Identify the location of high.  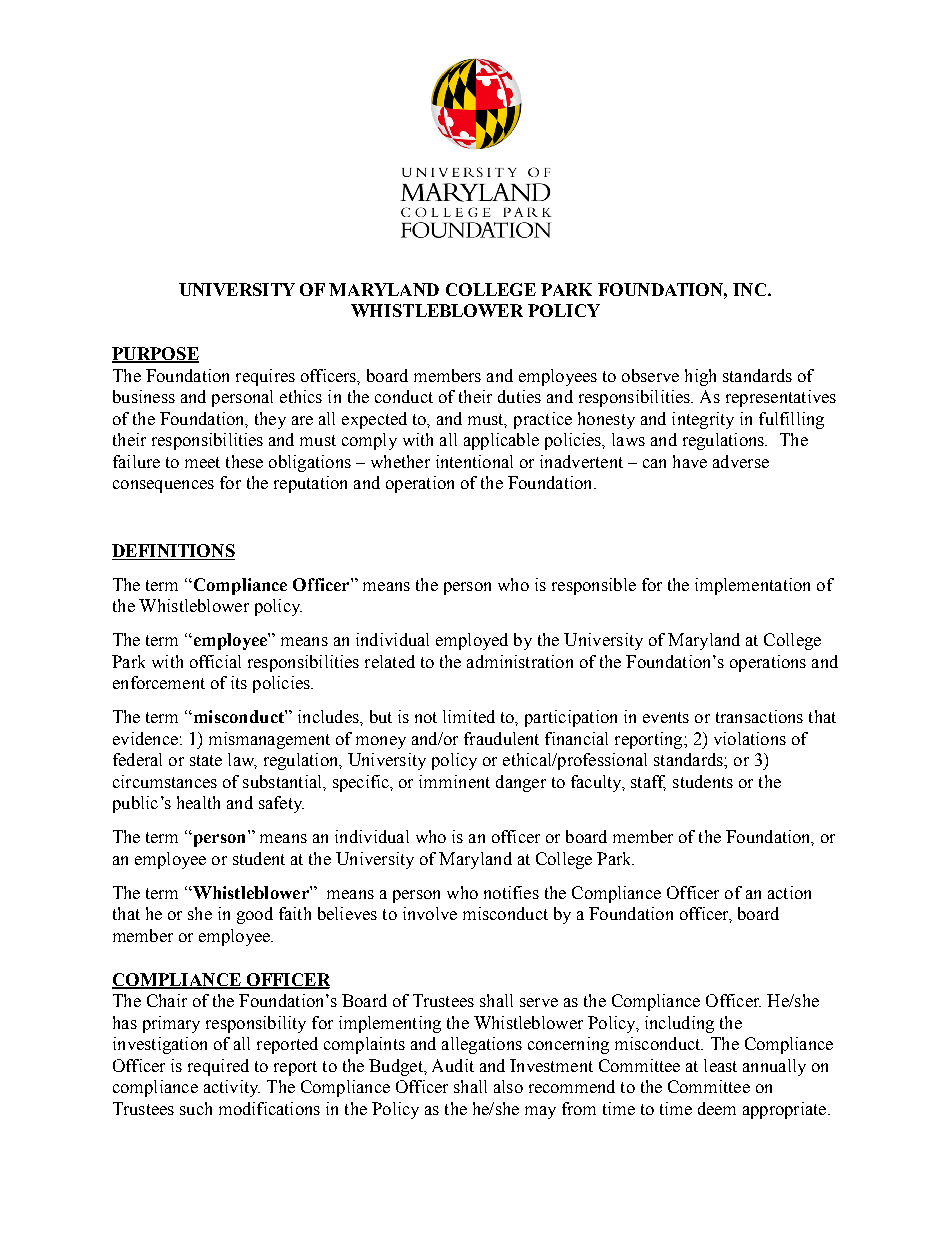
(700, 377).
